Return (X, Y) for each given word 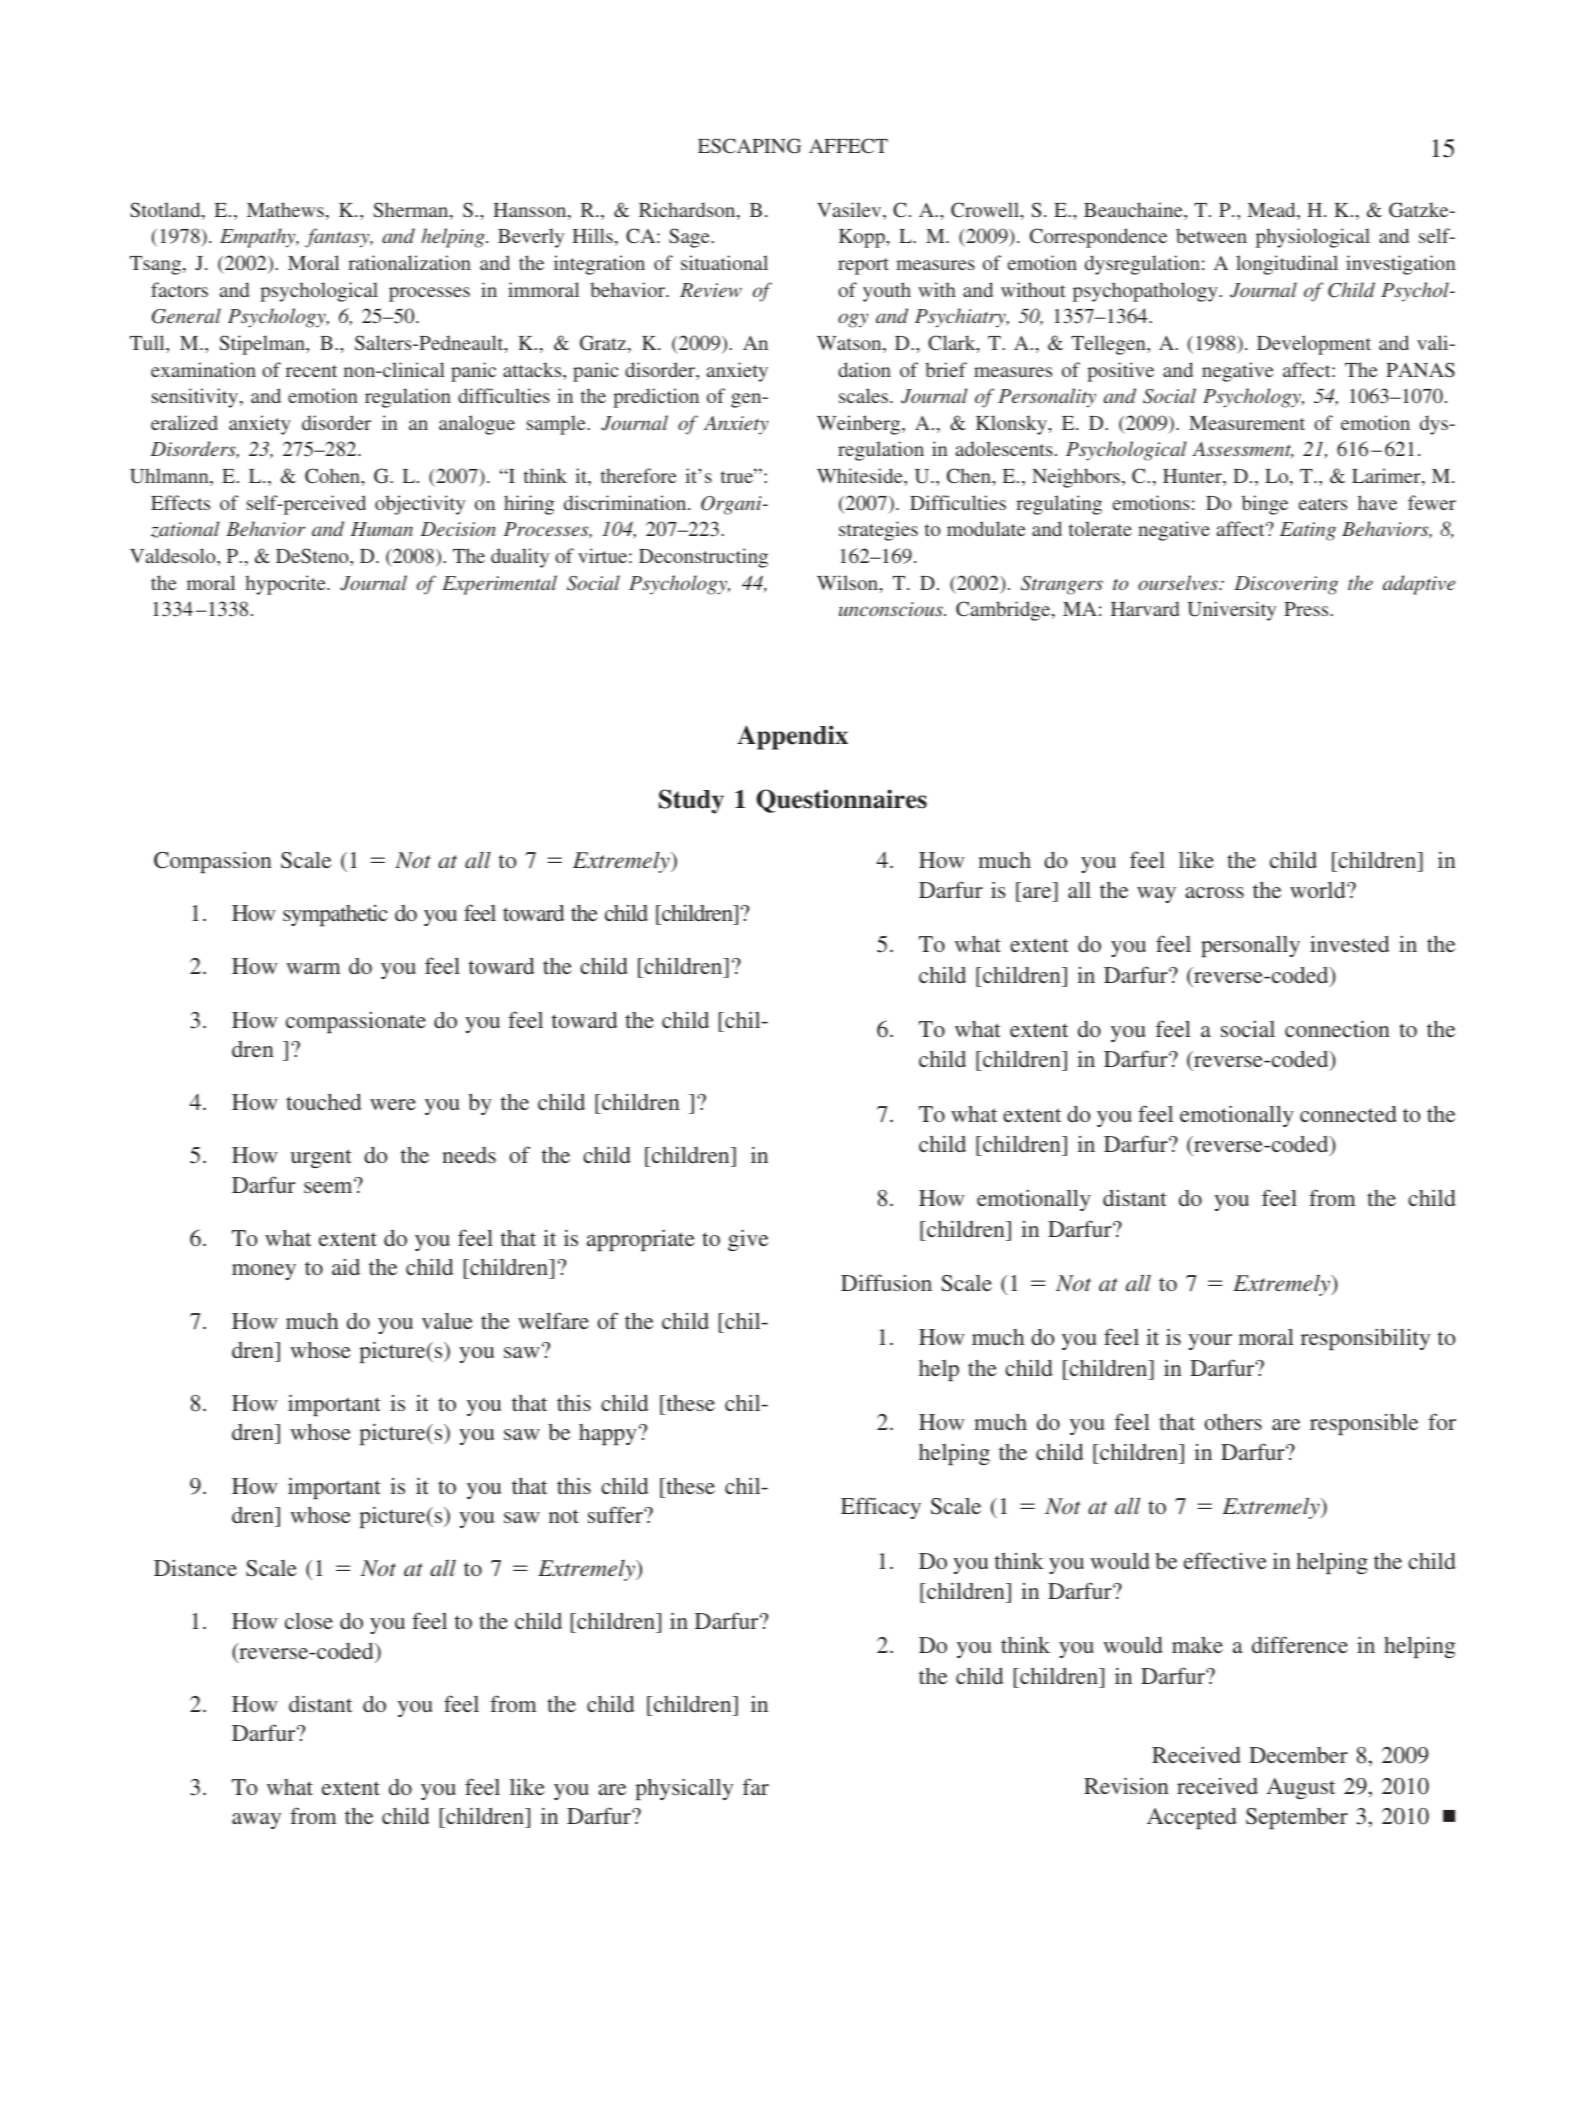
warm (313, 968)
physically (684, 1789)
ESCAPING (749, 146)
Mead (1272, 211)
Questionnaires (841, 801)
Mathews (285, 209)
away (256, 1821)
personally (1250, 946)
